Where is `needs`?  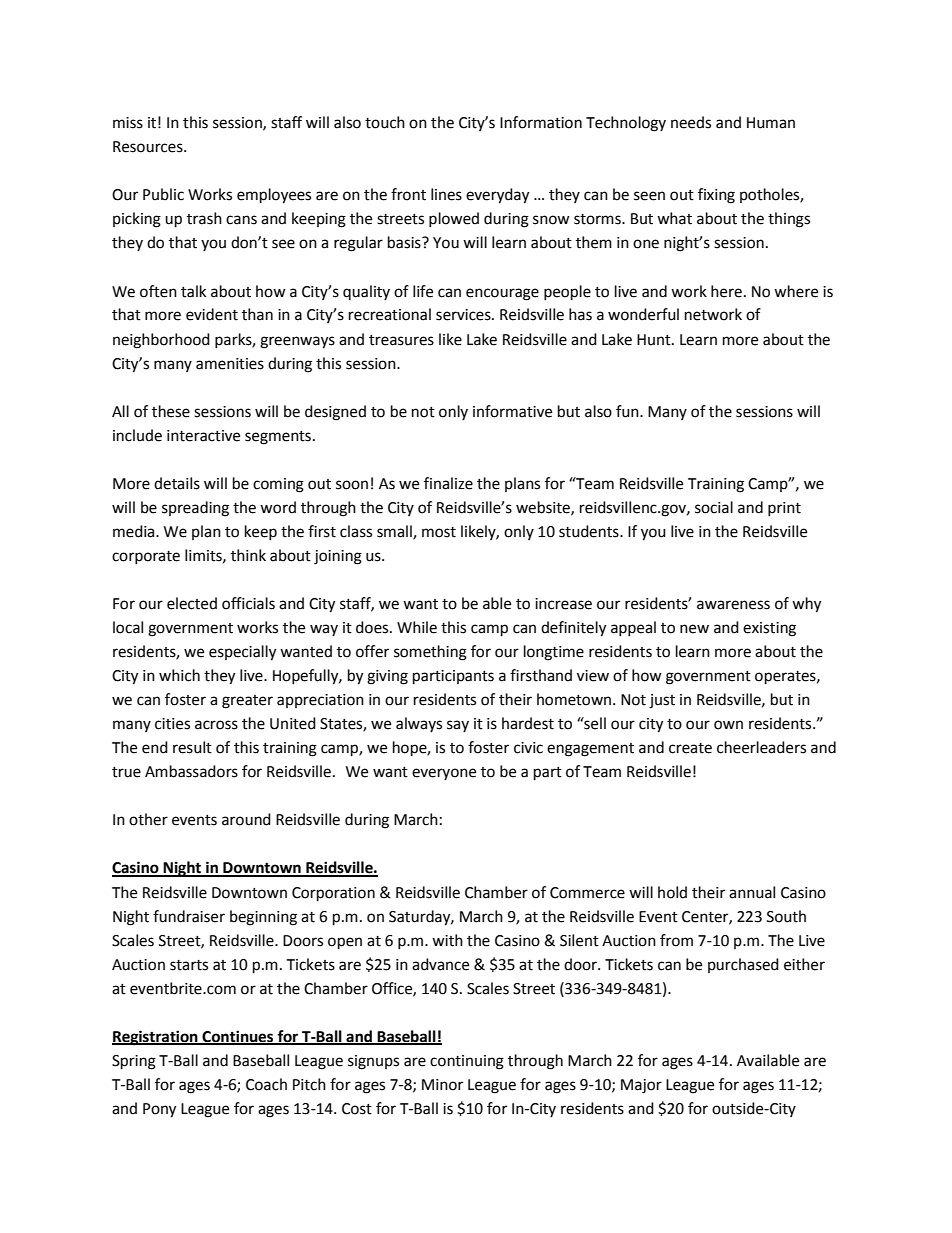
needs is located at coordinates (691, 122).
